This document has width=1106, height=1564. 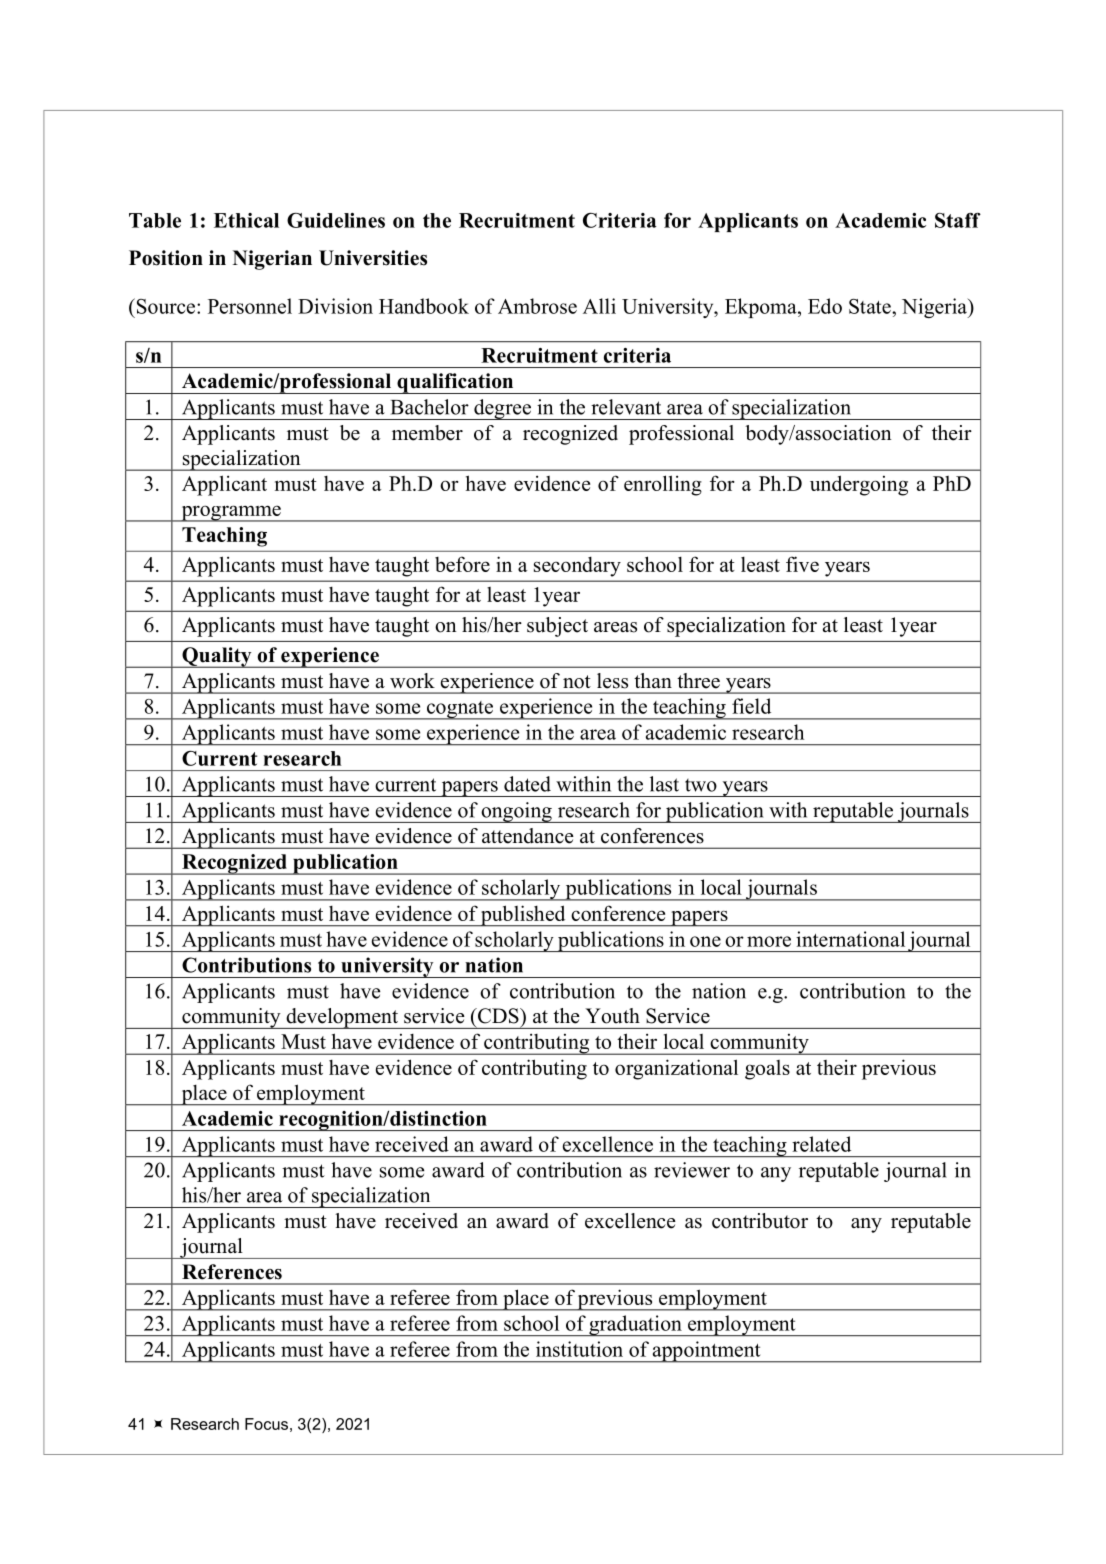 What do you see at coordinates (246, 220) in the document?
I see `Ethical` at bounding box center [246, 220].
